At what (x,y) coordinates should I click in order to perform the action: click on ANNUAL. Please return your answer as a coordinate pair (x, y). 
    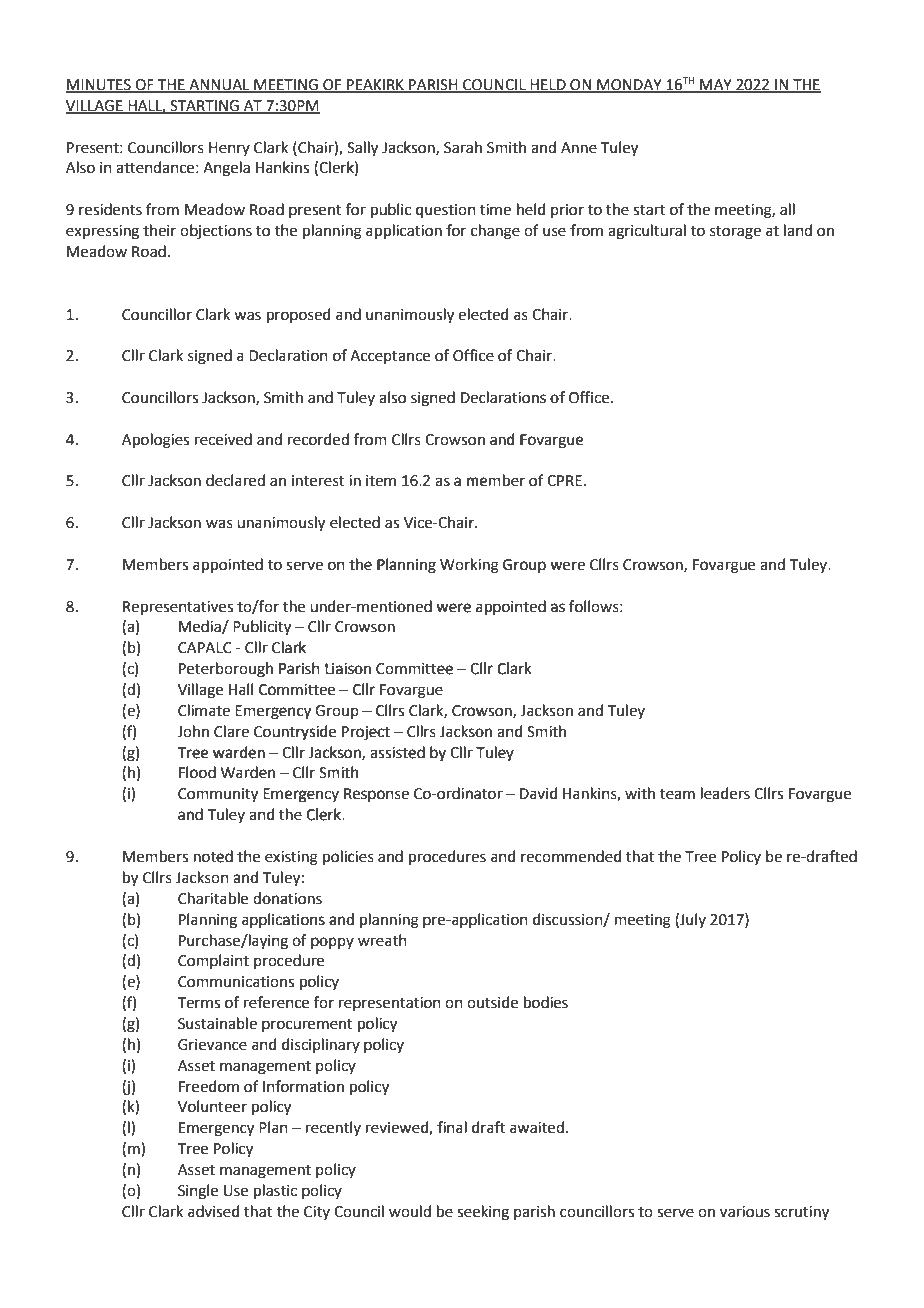
    Looking at the image, I should click on (219, 86).
